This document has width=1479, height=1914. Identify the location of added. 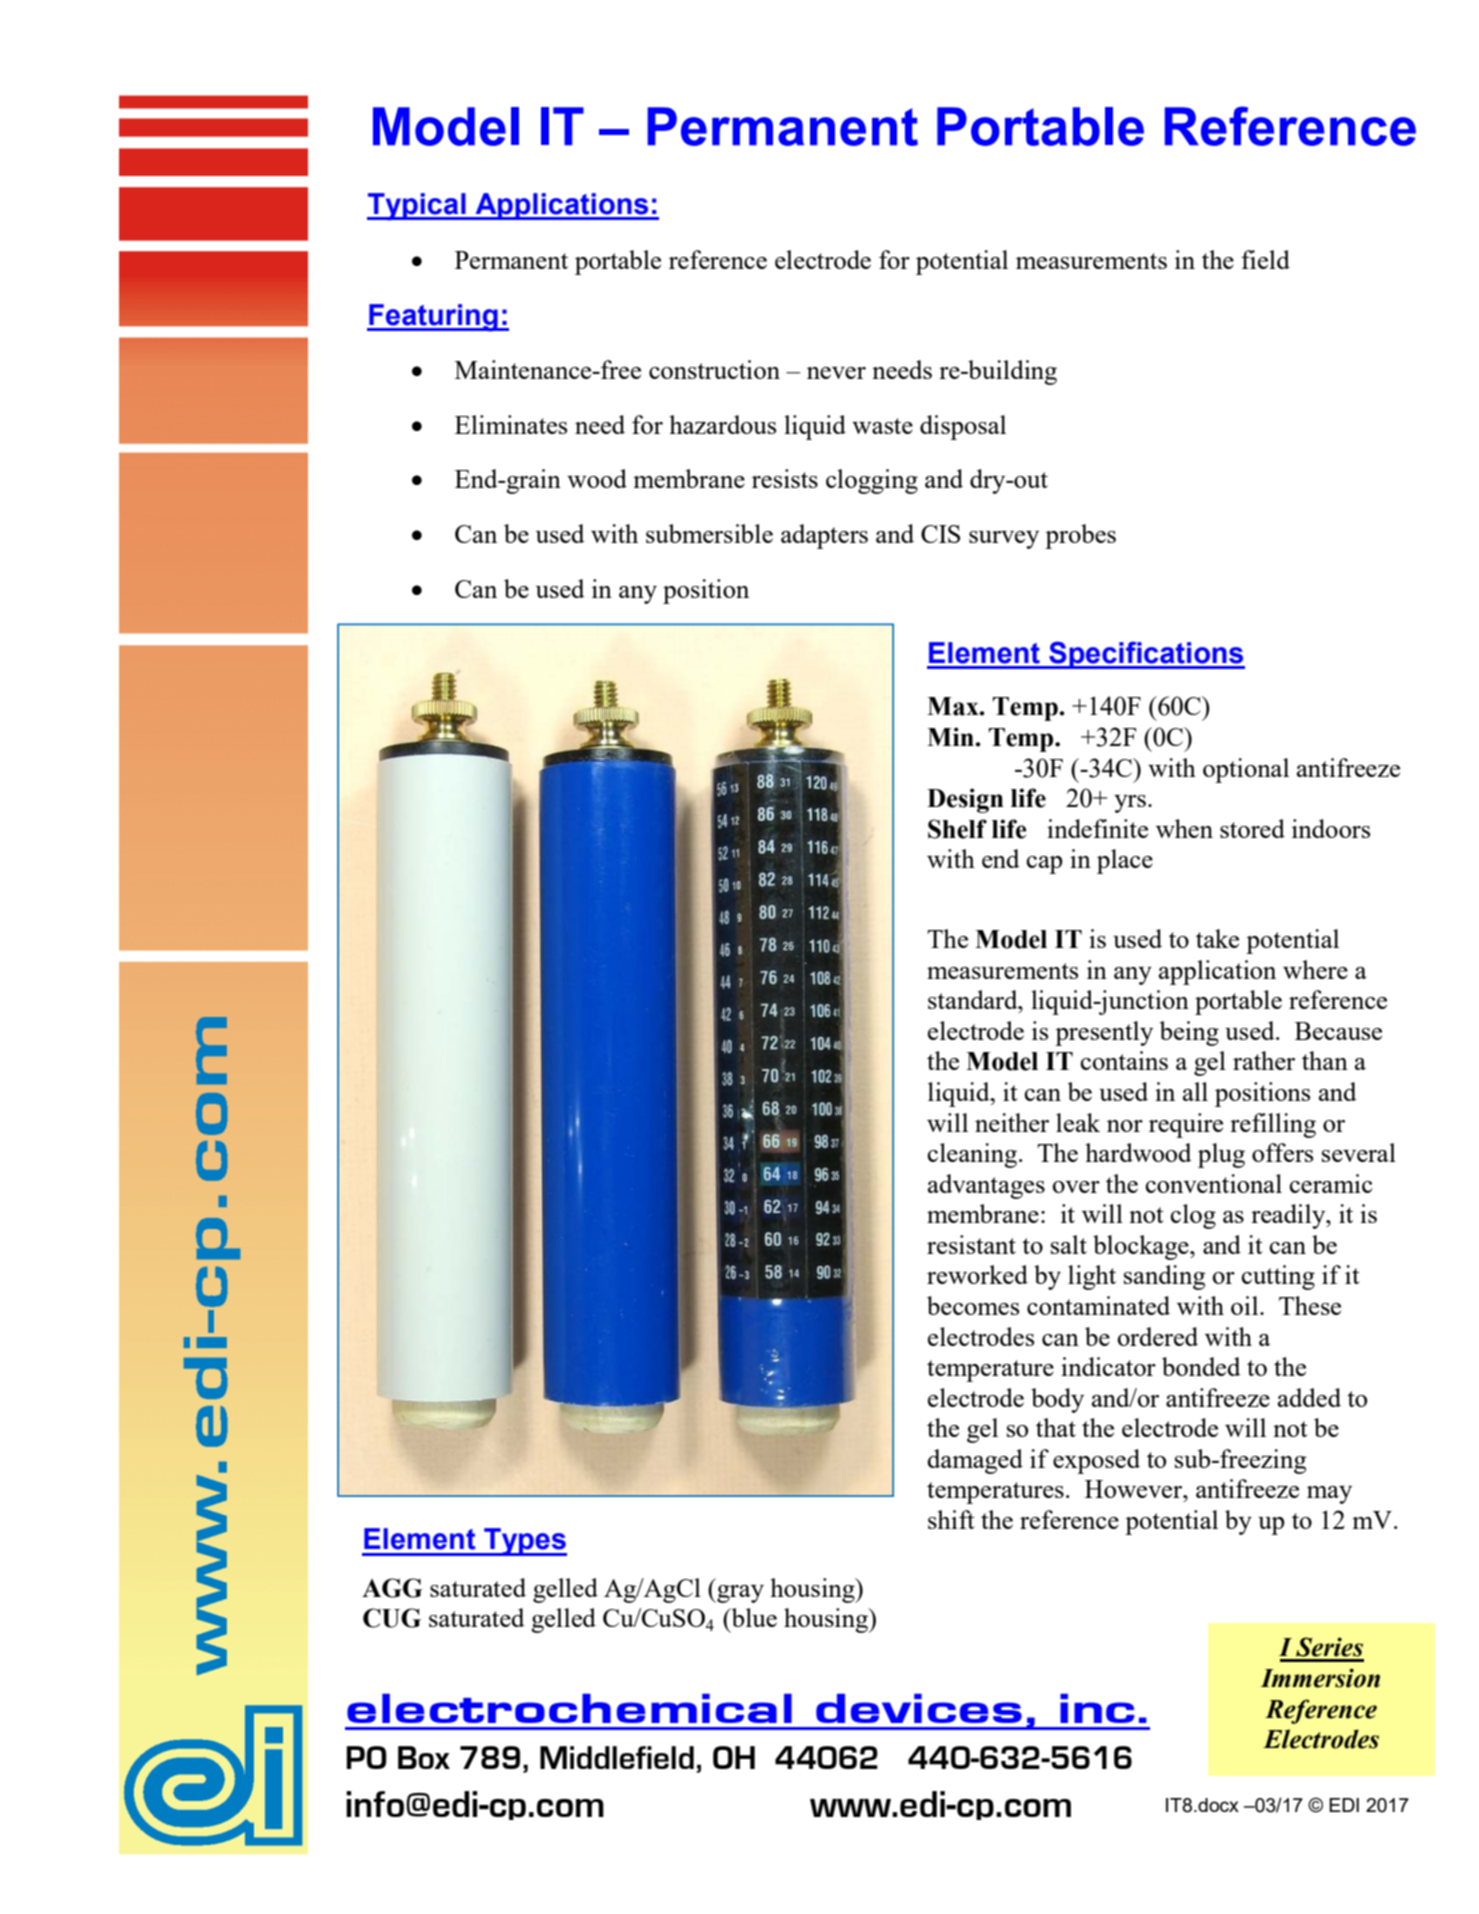
(1309, 1397).
